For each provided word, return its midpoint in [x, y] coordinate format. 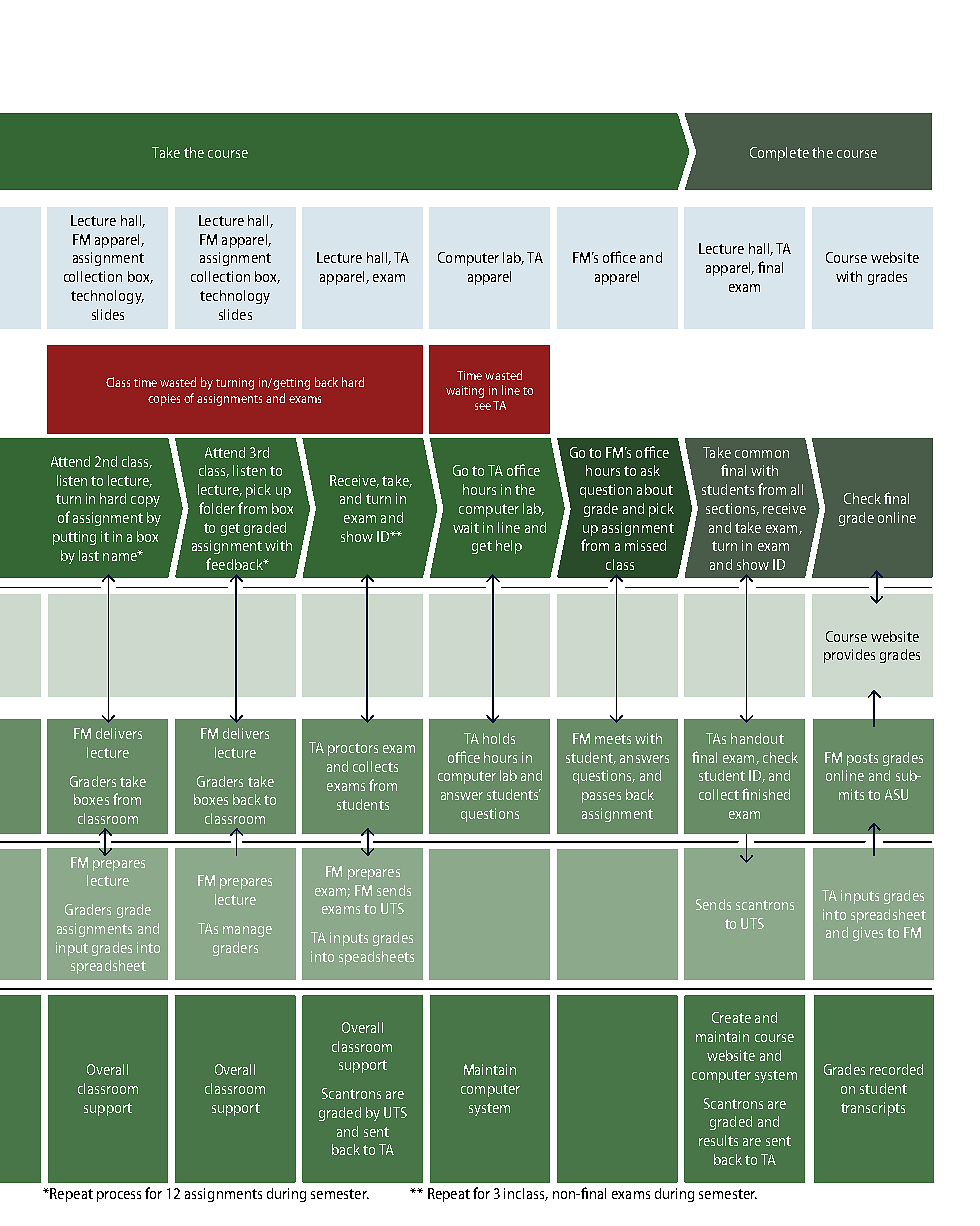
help [509, 547]
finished [766, 794]
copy [145, 501]
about [655, 489]
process [119, 1196]
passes [601, 797]
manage [247, 931]
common [762, 454]
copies [164, 400]
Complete [779, 154]
